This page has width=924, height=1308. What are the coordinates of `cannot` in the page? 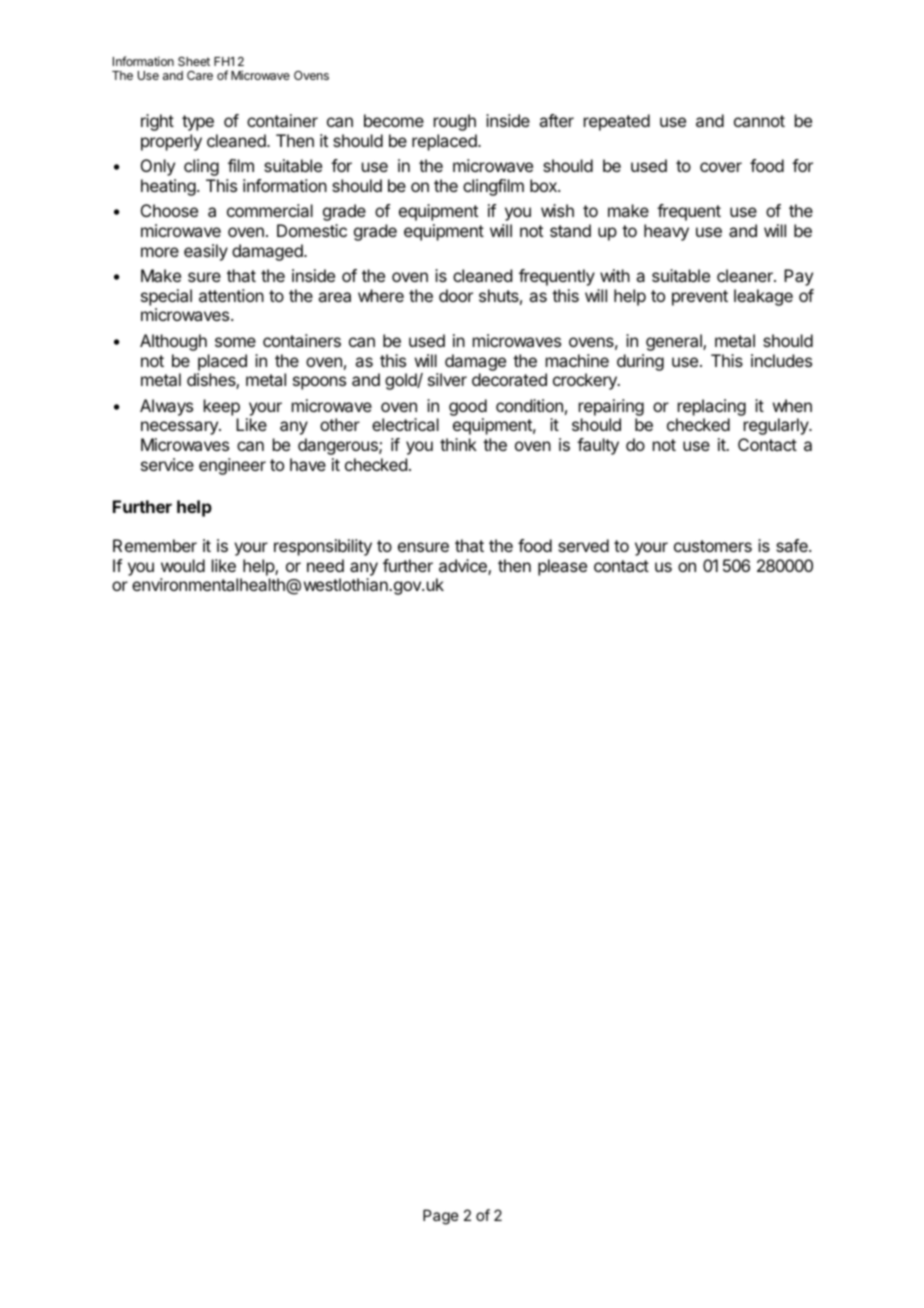 It's located at (759, 121).
